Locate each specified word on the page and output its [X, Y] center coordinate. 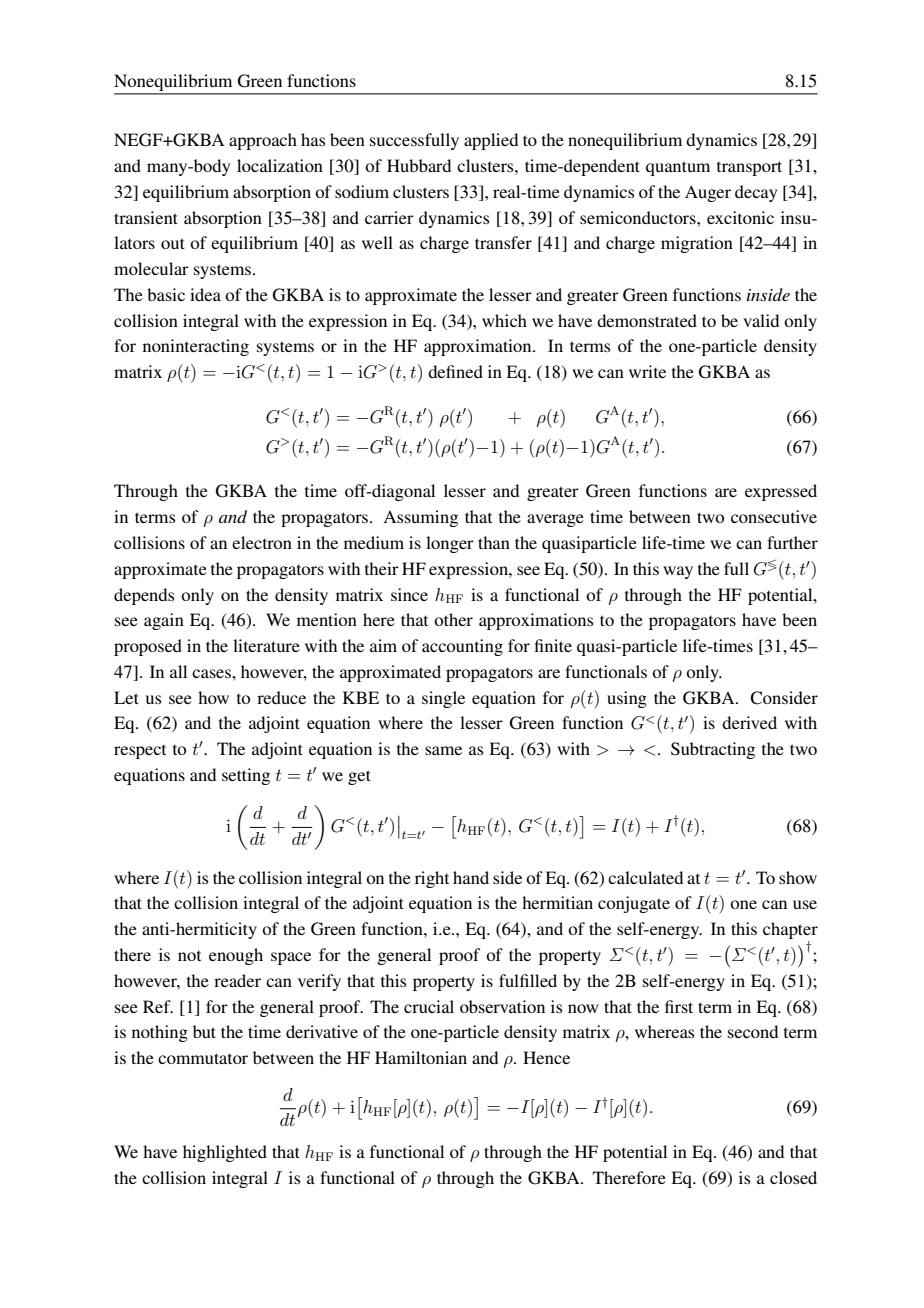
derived [749, 722]
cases [212, 673]
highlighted [225, 1153]
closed [793, 1177]
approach [263, 141]
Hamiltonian [421, 1057]
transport [749, 168]
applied [491, 141]
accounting [462, 647]
